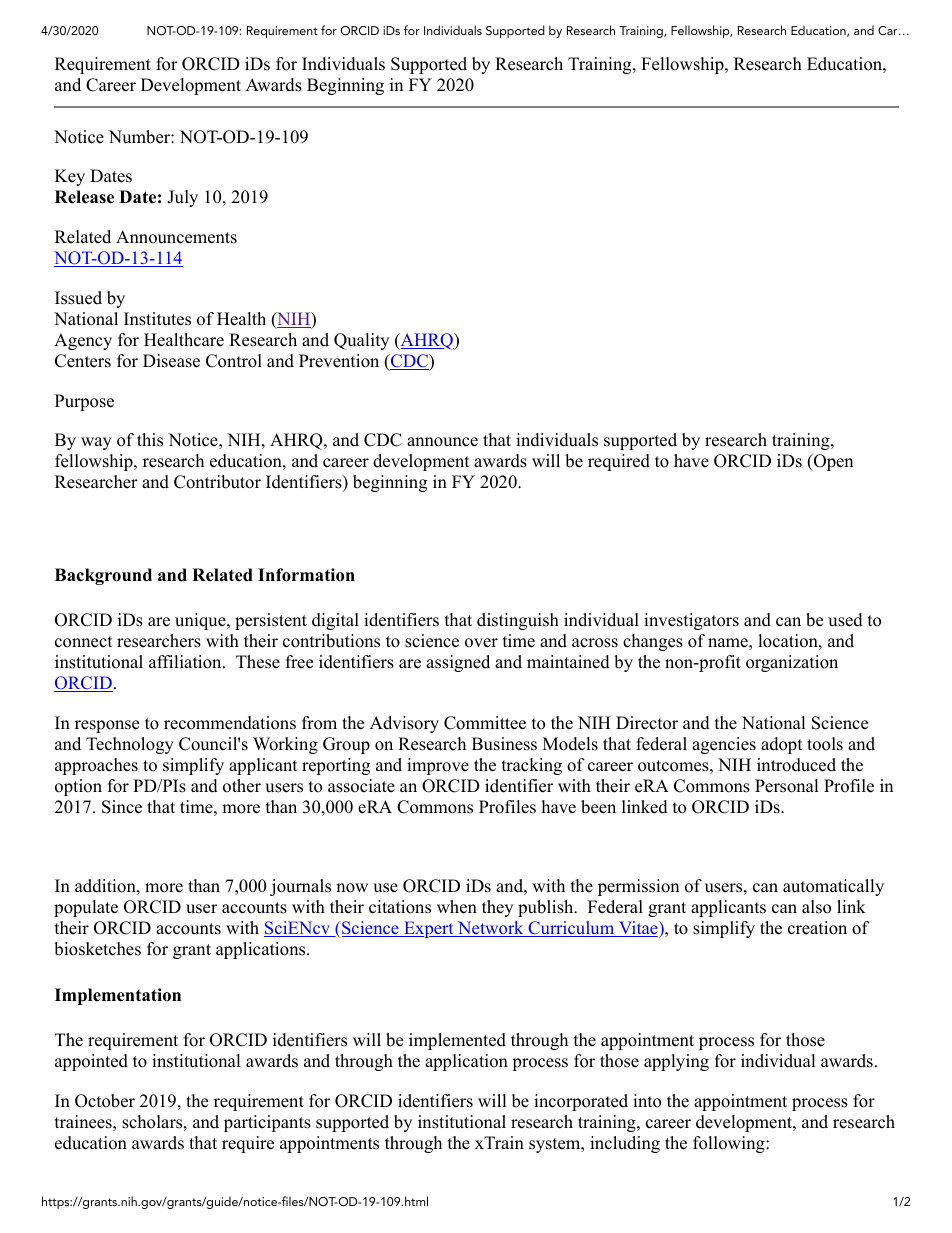 This screenshot has height=1233, width=952. What do you see at coordinates (724, 745) in the screenshot?
I see `agencies` at bounding box center [724, 745].
